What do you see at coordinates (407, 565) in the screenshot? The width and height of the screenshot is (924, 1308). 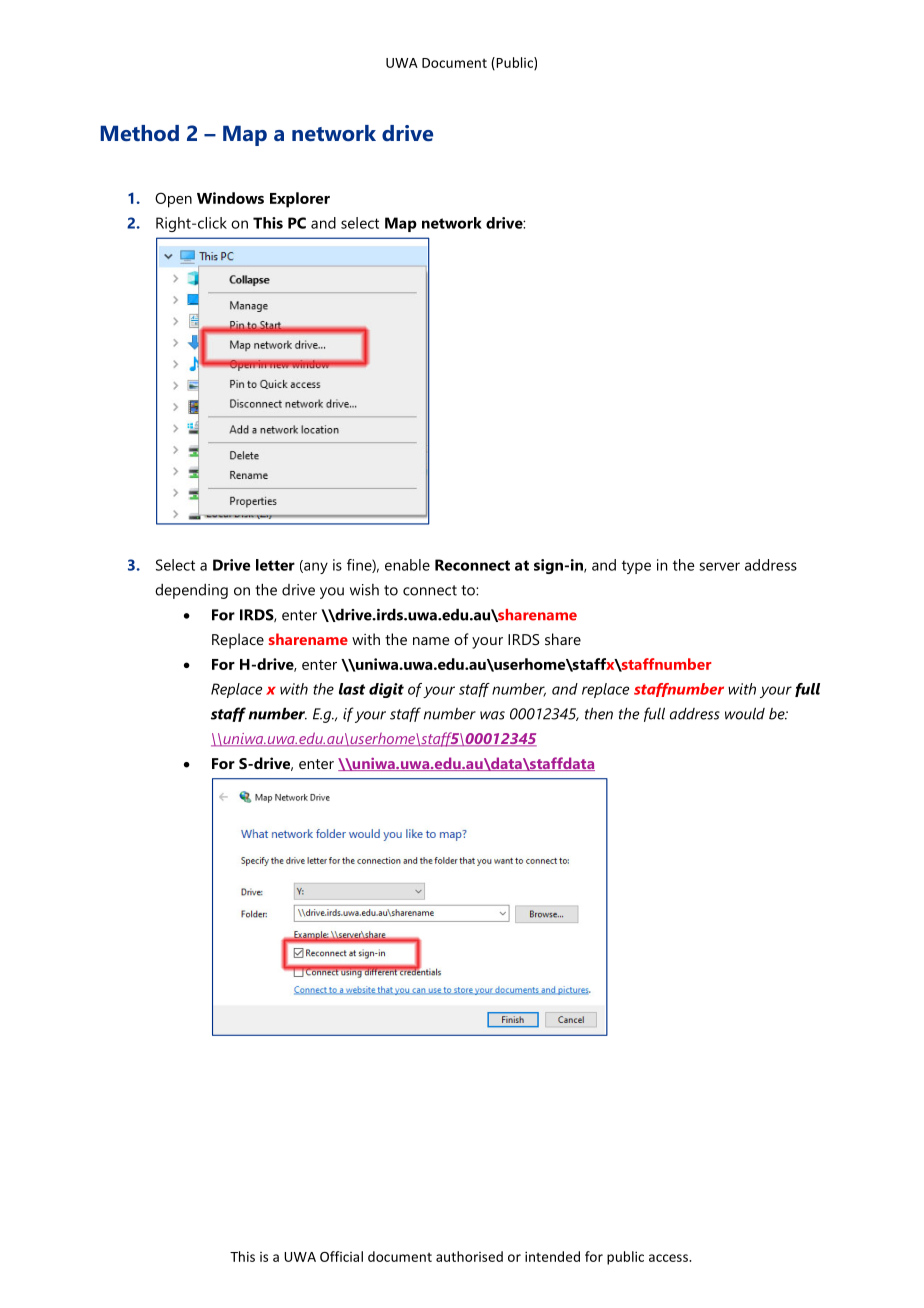 I see `enable` at bounding box center [407, 565].
